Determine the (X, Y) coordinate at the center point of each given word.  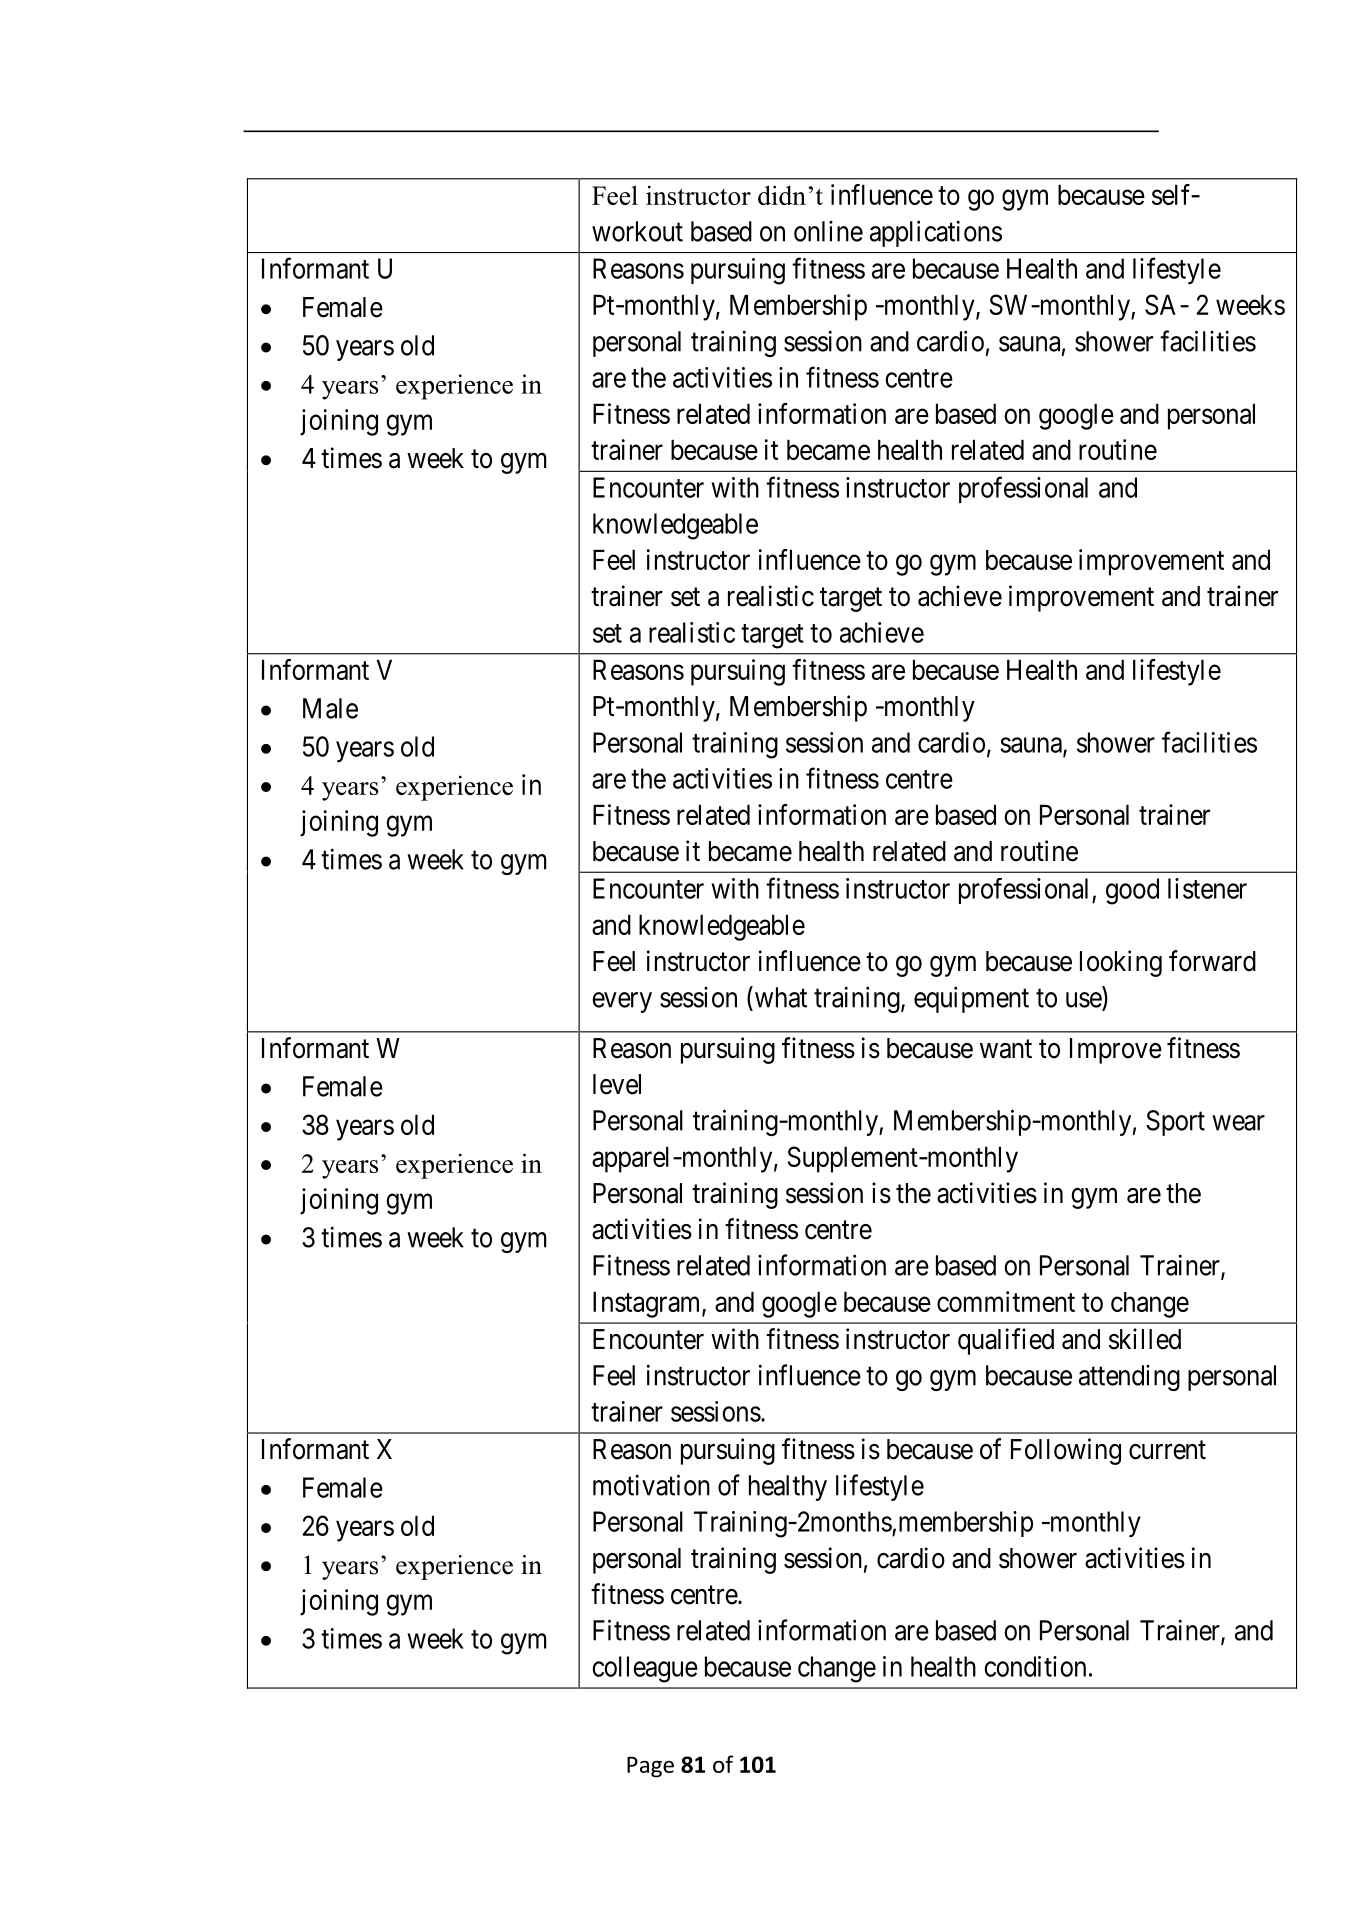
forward (1212, 961)
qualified (1006, 1341)
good (1132, 891)
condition (1035, 1666)
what (779, 997)
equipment (971, 999)
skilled (1145, 1339)
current (1167, 1450)
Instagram (648, 1304)
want (1006, 1049)
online (828, 231)
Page (650, 1767)
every (622, 1002)
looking (1121, 963)
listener (1207, 888)
